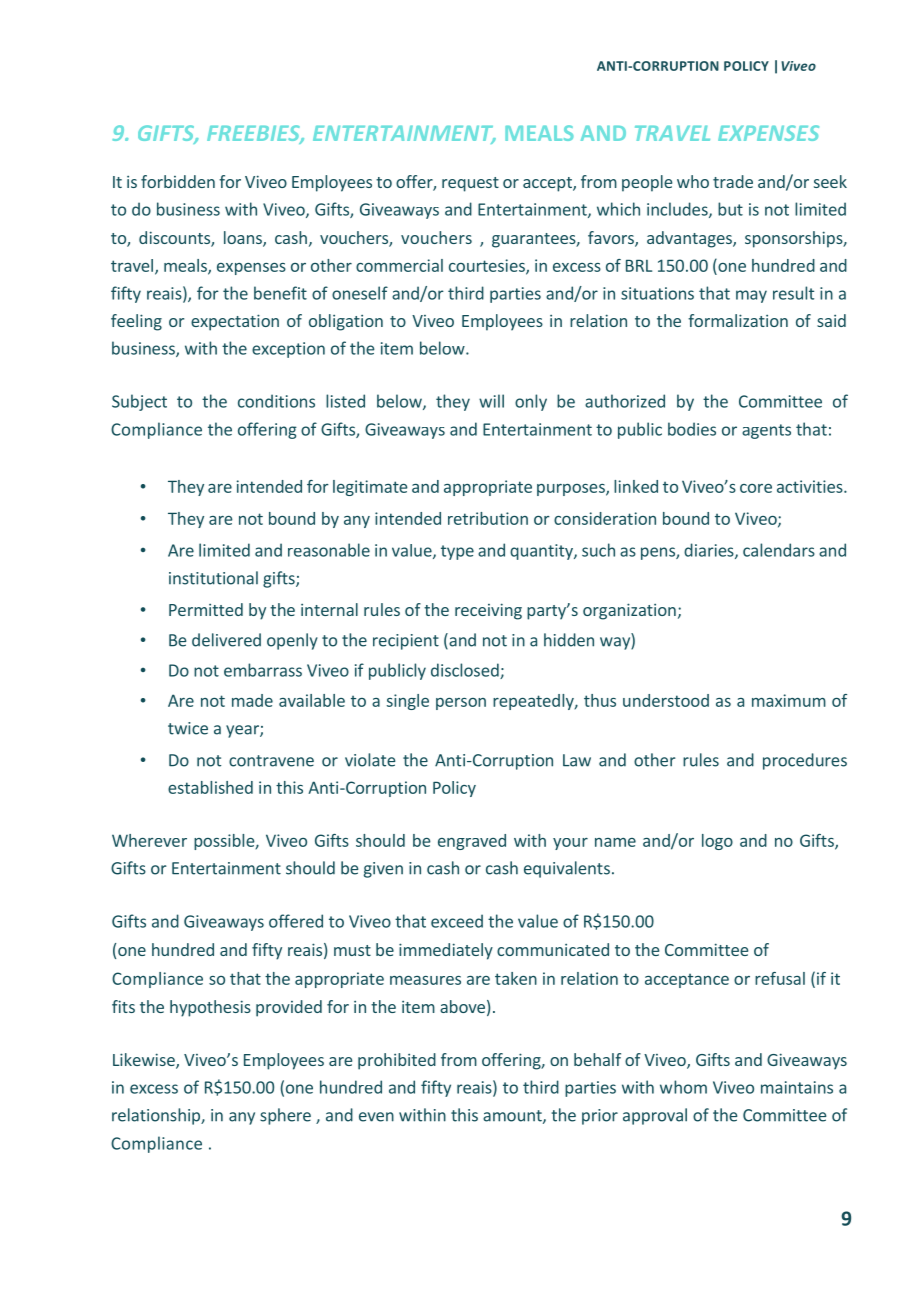 The width and height of the document is (924, 1308). Describe the element at coordinates (188, 728) in the document. I see `twice` at that location.
